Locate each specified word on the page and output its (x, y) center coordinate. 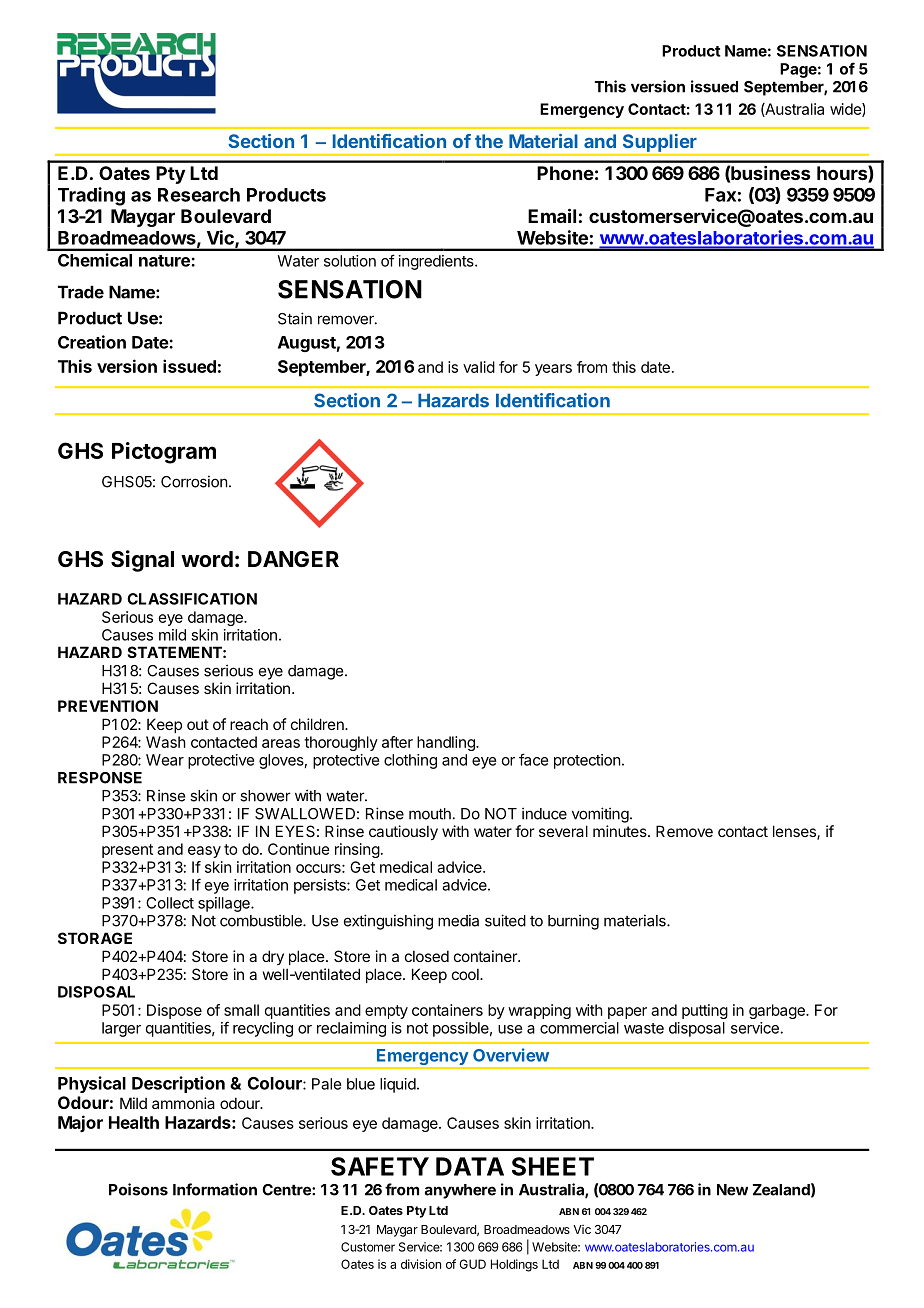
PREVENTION (108, 706)
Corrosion (194, 481)
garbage (778, 1011)
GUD (472, 1264)
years (553, 370)
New (732, 1190)
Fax (720, 195)
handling (447, 743)
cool (466, 974)
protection (587, 761)
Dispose (174, 1011)
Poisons (138, 1189)
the (489, 141)
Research (199, 195)
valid (479, 367)
